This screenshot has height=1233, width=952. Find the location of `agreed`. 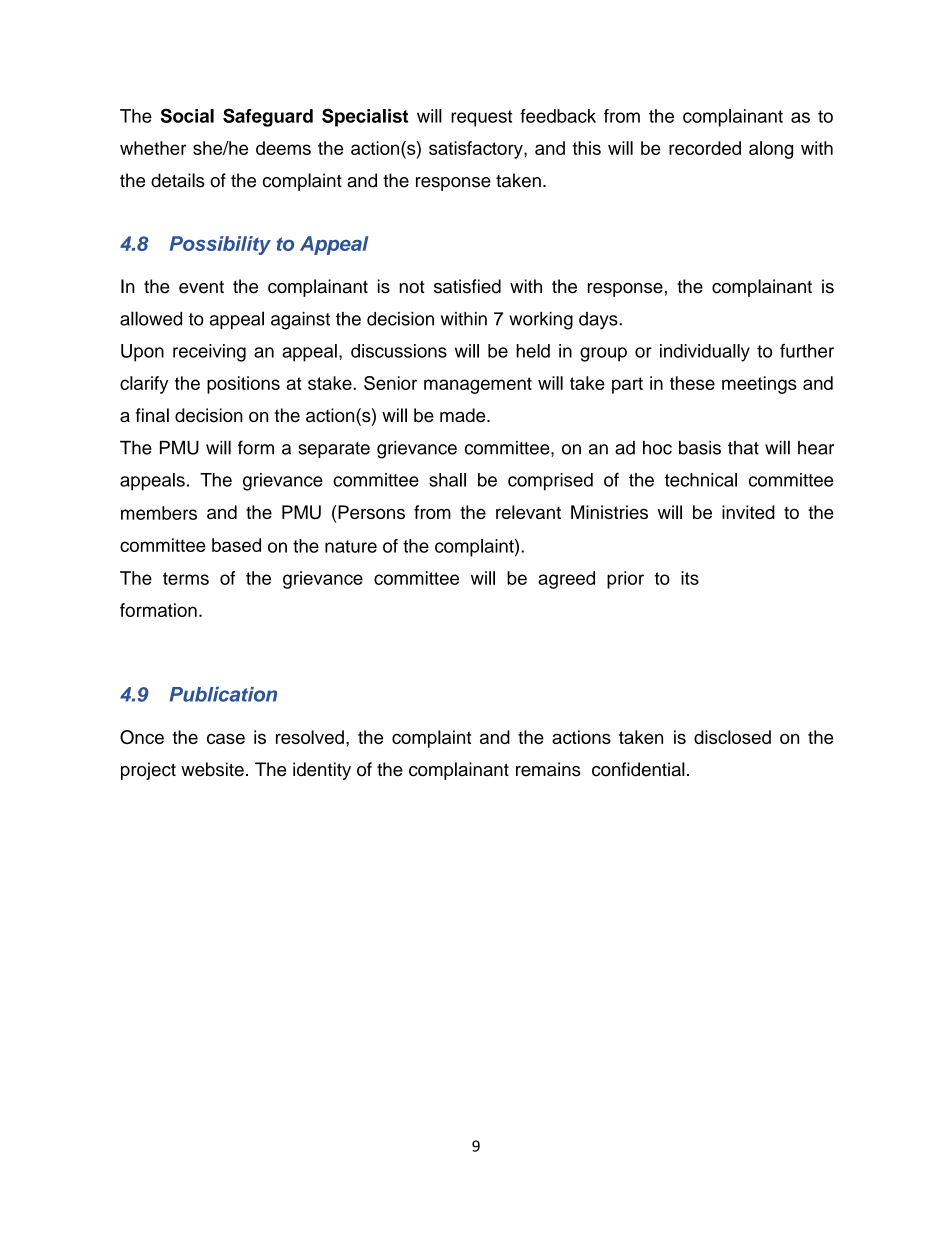

agreed is located at coordinates (566, 580).
